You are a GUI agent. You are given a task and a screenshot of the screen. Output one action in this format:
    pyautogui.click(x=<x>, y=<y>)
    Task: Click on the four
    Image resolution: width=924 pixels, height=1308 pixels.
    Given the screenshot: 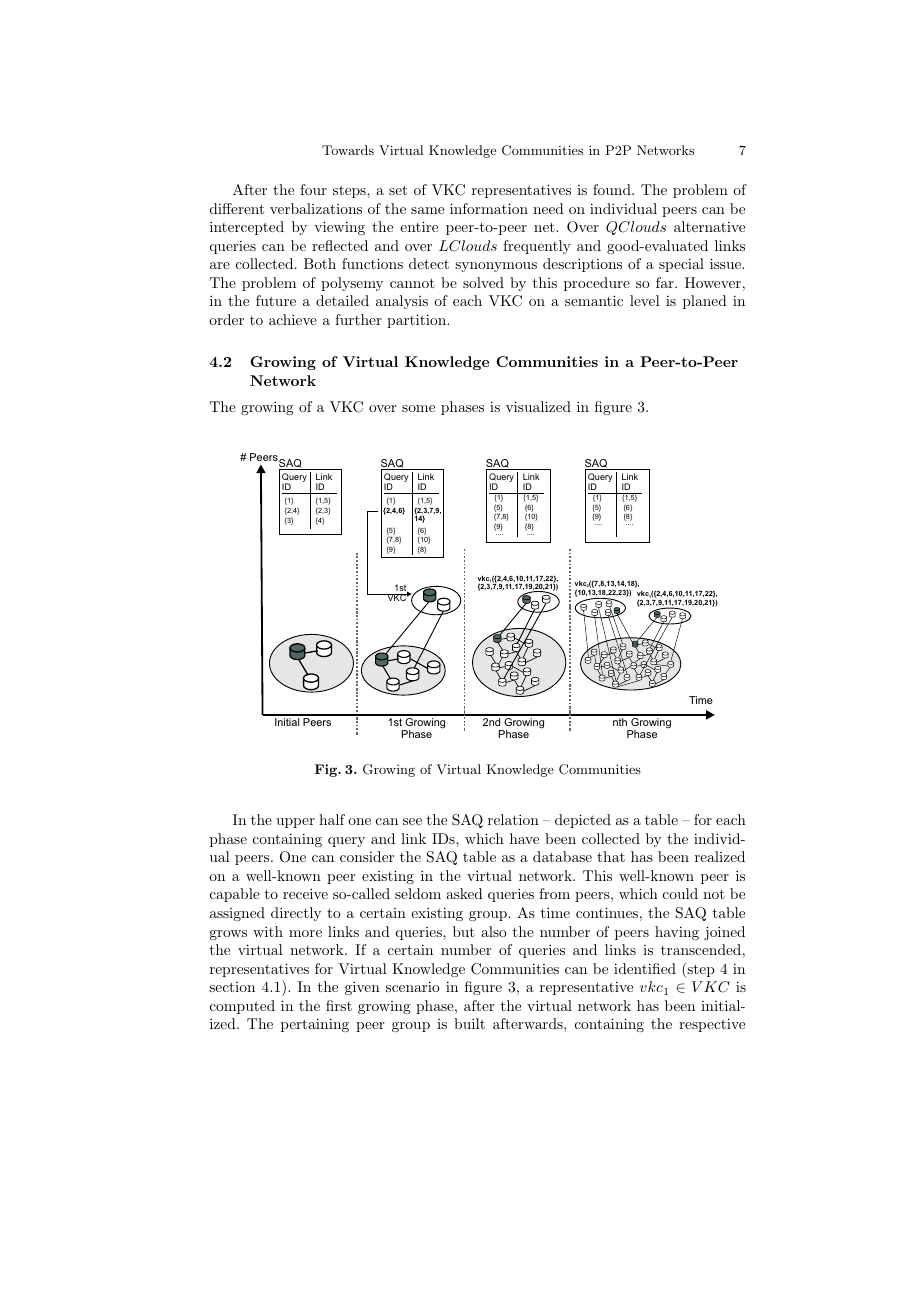 What is the action you would take?
    pyautogui.click(x=313, y=189)
